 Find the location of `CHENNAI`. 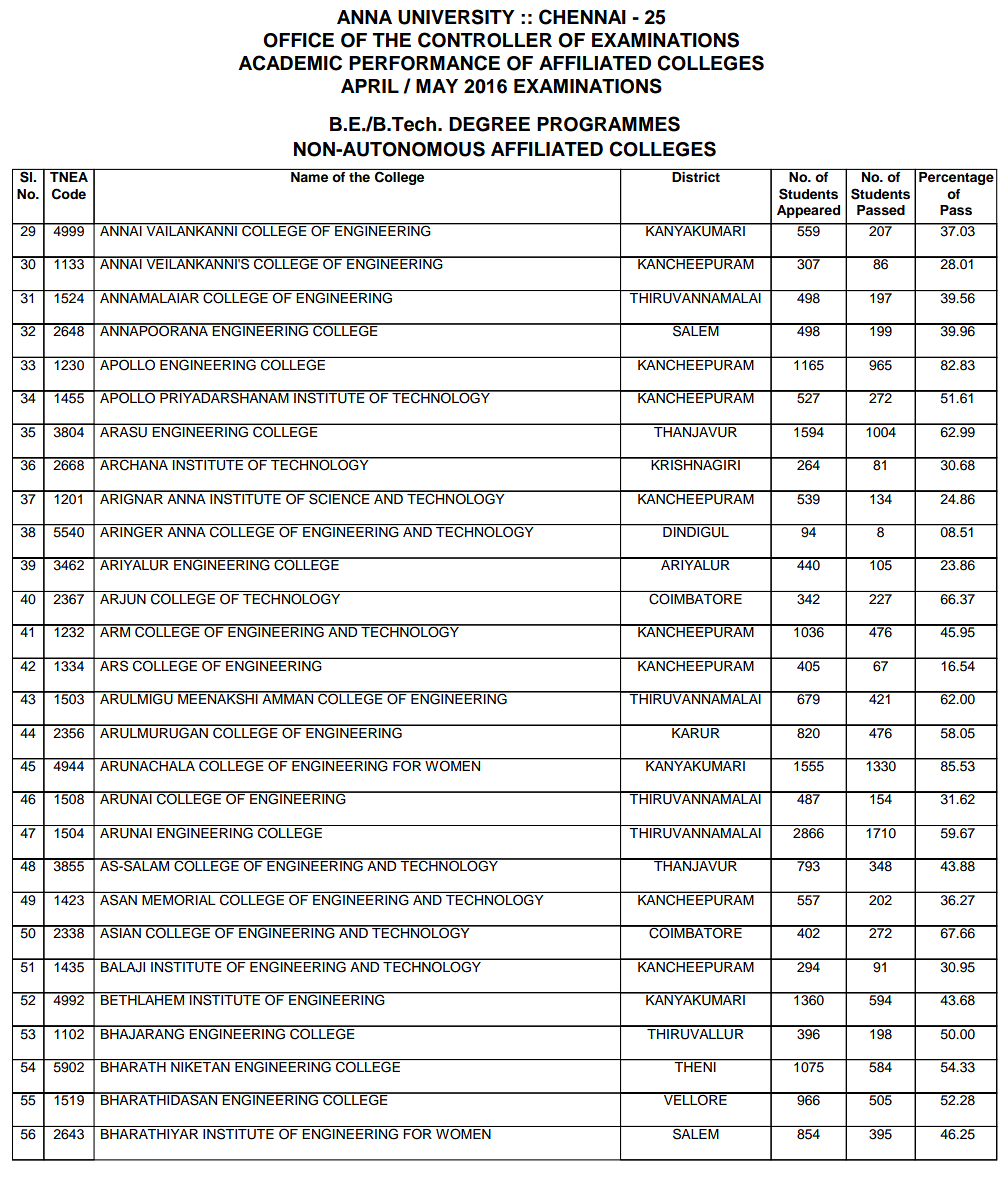

CHENNAI is located at coordinates (582, 17).
